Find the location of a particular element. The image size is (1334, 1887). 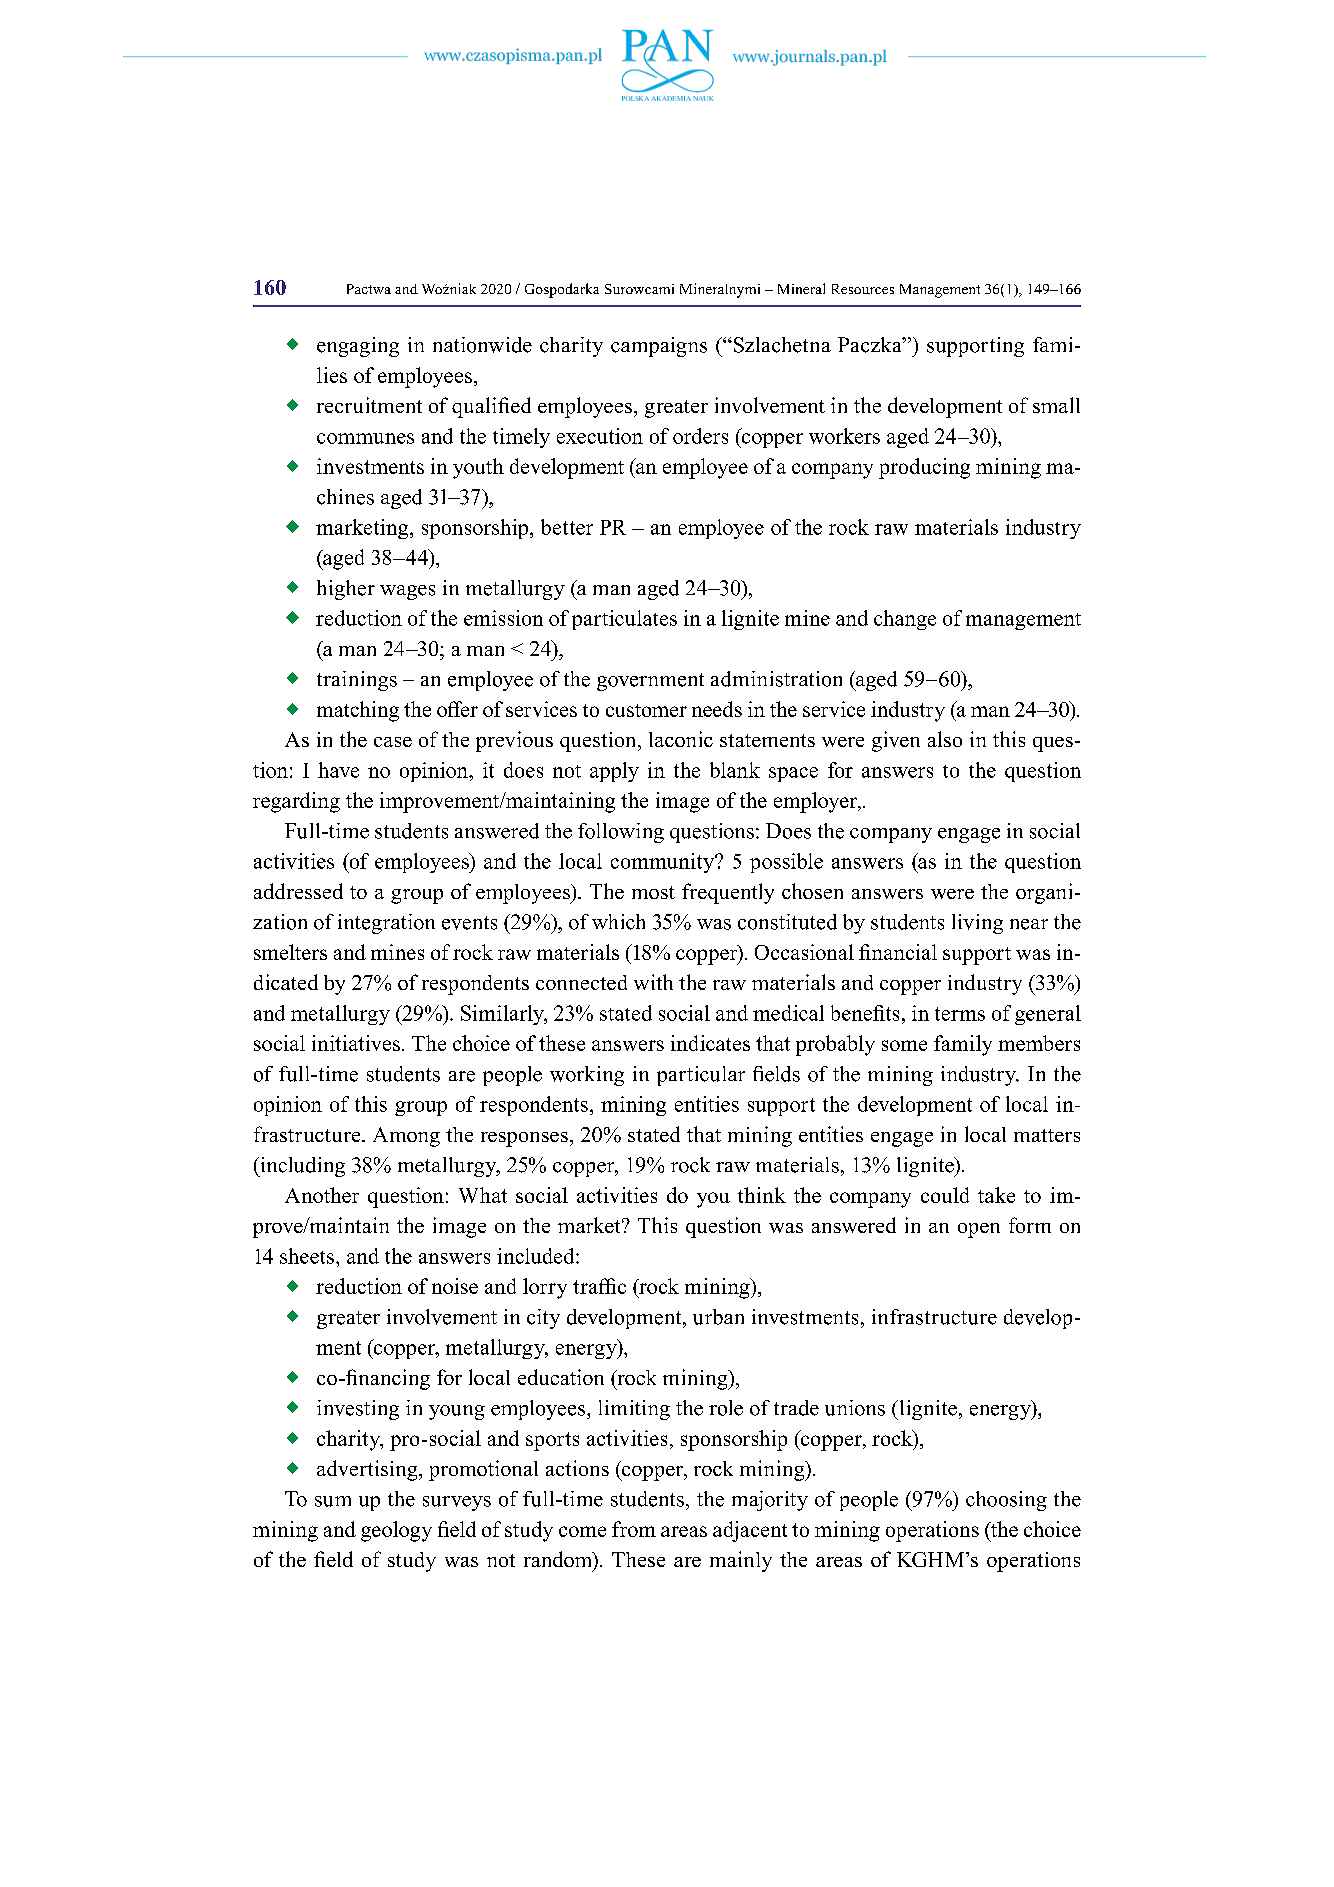

engaging is located at coordinates (358, 347).
